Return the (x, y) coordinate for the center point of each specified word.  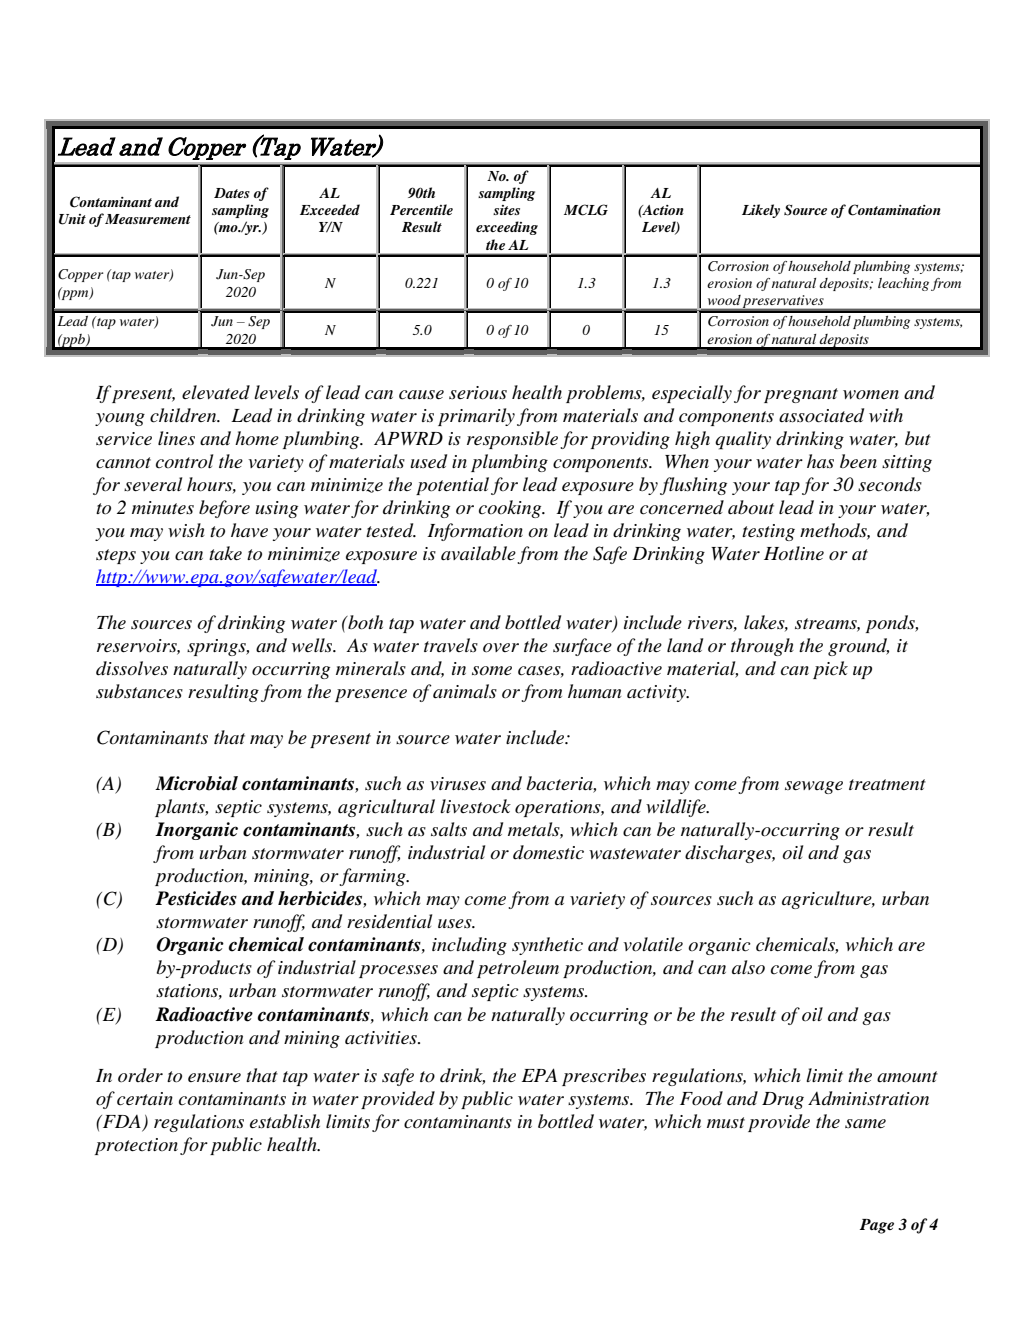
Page (877, 1226)
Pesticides (196, 898)
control (184, 461)
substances (139, 691)
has (820, 461)
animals (465, 691)
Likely (761, 211)
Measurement (148, 219)
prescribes (604, 1077)
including (469, 946)
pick (830, 670)
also (748, 967)
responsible (512, 440)
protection (136, 1146)
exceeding (507, 228)
